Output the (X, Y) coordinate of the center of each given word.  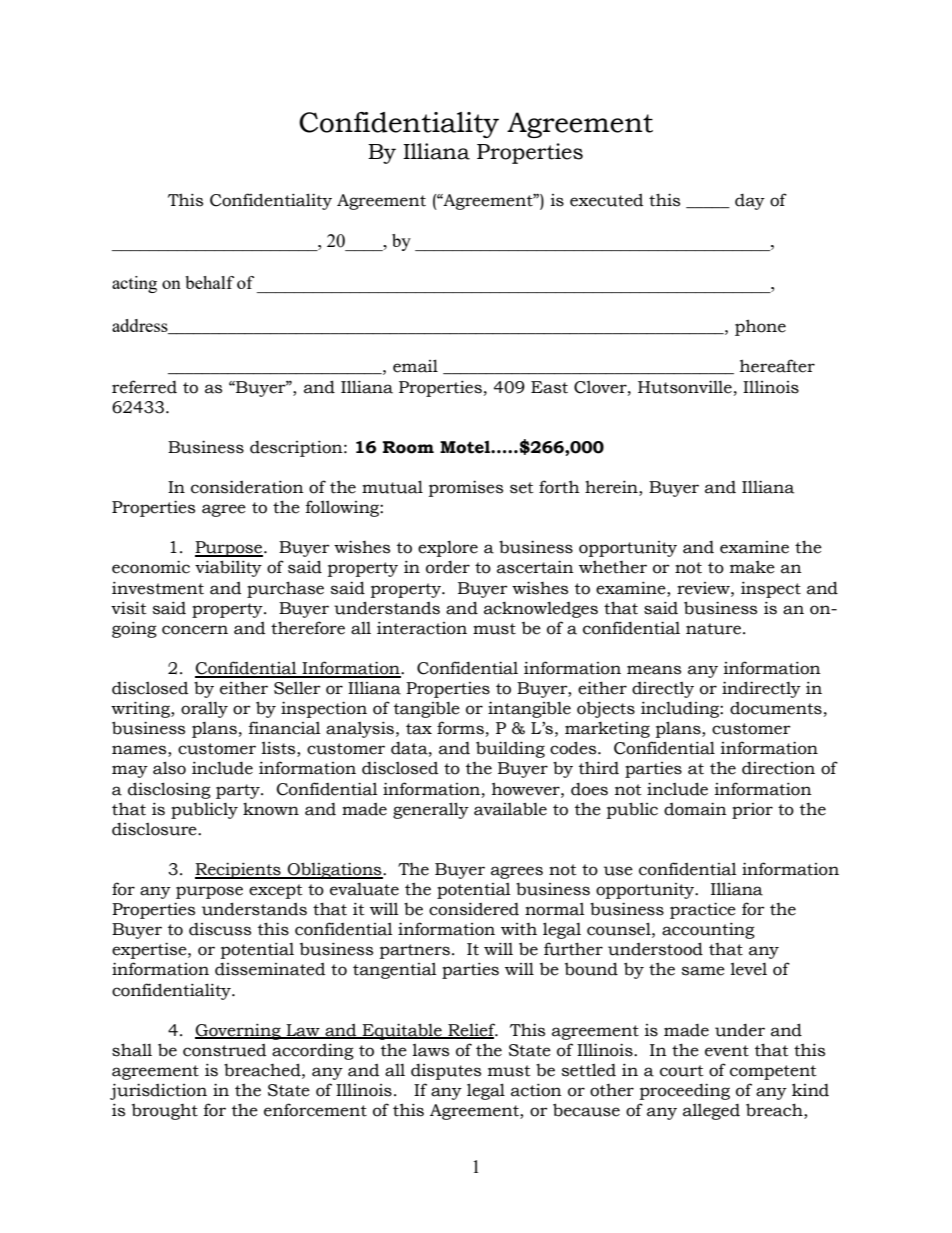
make (752, 567)
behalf (209, 282)
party (239, 791)
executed (606, 200)
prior (752, 811)
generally (431, 810)
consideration (247, 487)
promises (466, 488)
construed (224, 1050)
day (750, 202)
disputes (446, 1072)
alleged (711, 1111)
